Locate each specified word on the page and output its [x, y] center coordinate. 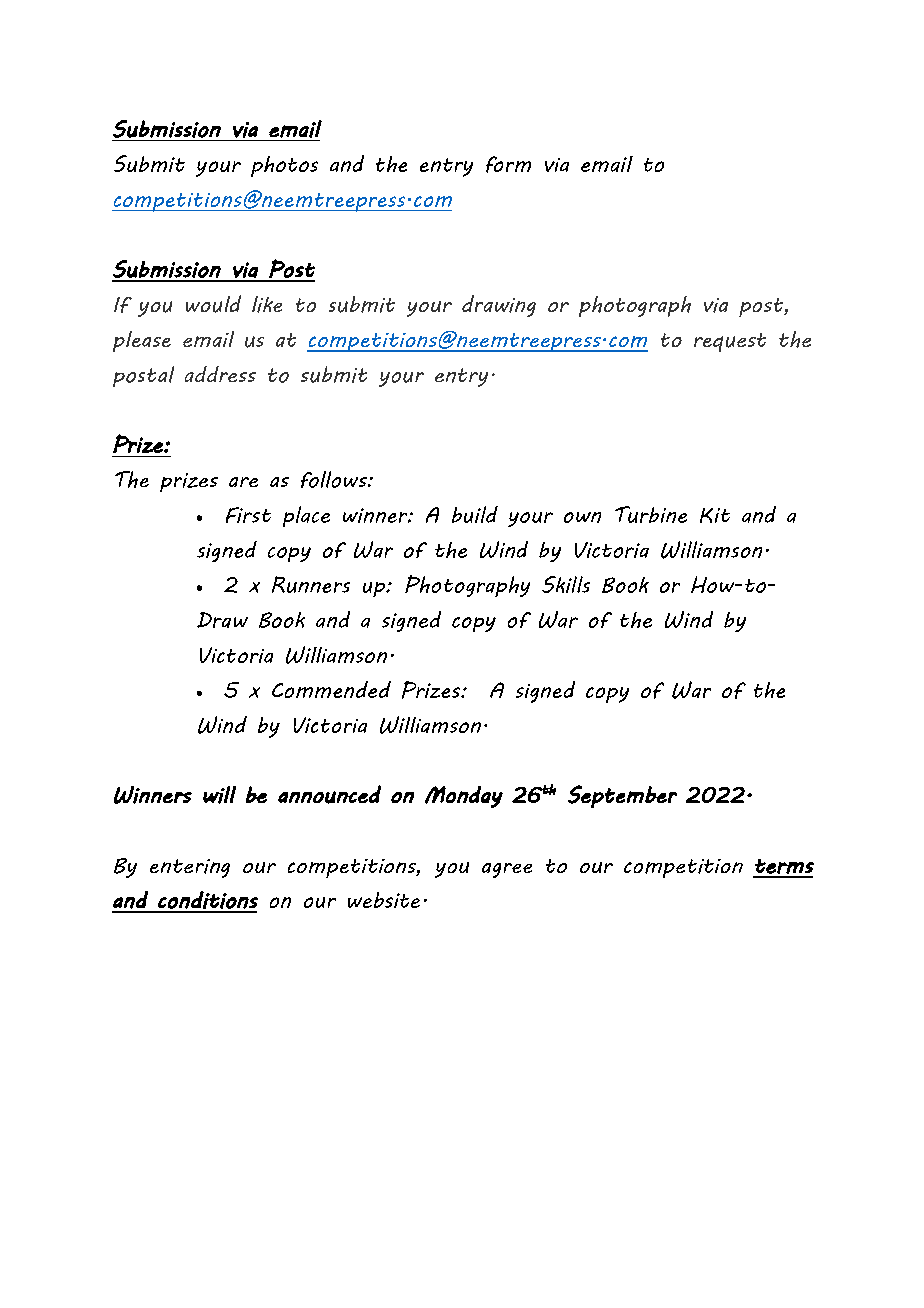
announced [329, 794]
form [508, 164]
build [475, 514]
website [384, 900]
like [267, 304]
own [582, 517]
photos [284, 166]
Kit [715, 515]
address [220, 374]
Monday [464, 797]
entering [190, 868]
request [730, 342]
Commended [331, 689]
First [248, 515]
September [622, 796]
